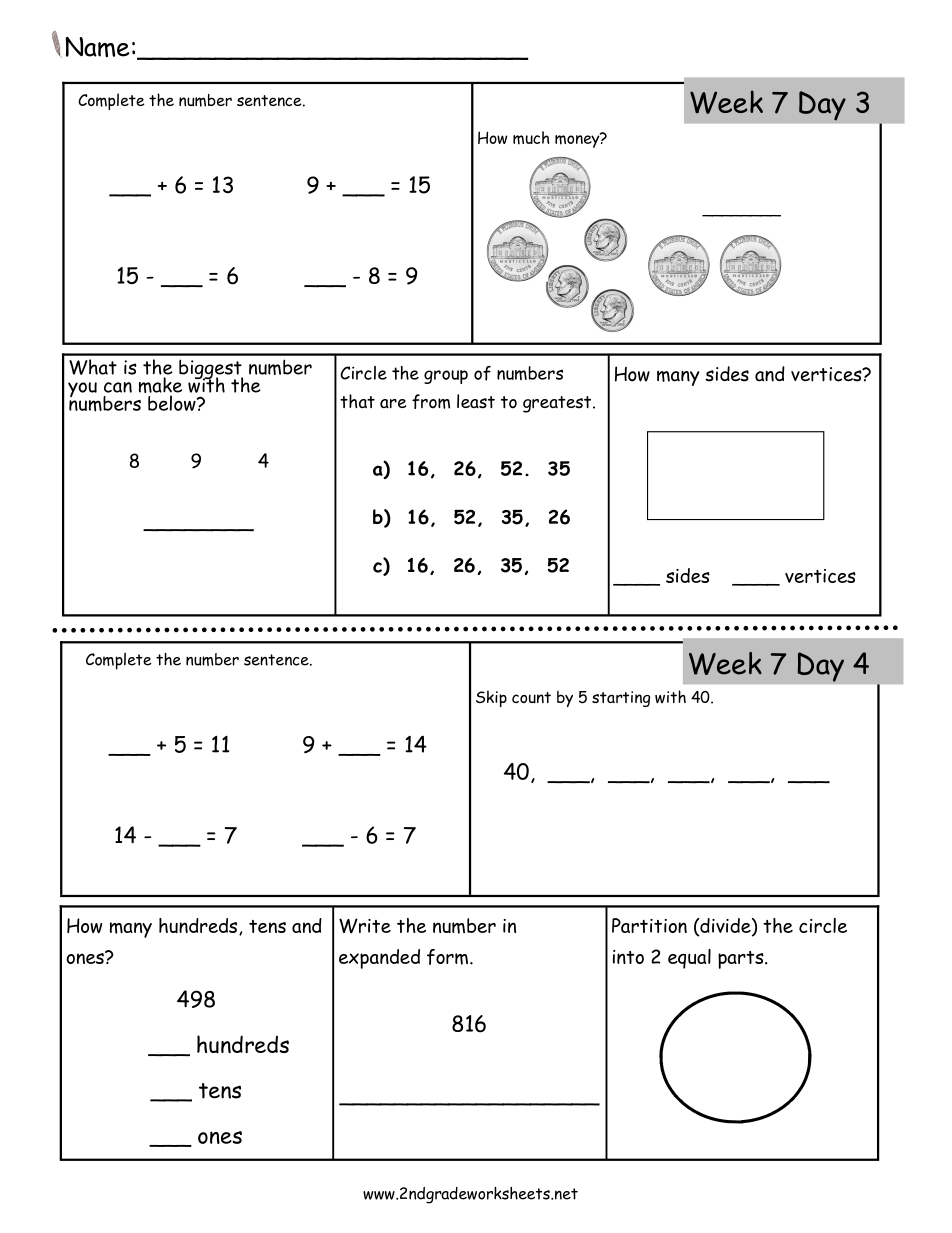 This document has height=1233, width=952. Describe the element at coordinates (476, 401) in the document. I see `least` at that location.
